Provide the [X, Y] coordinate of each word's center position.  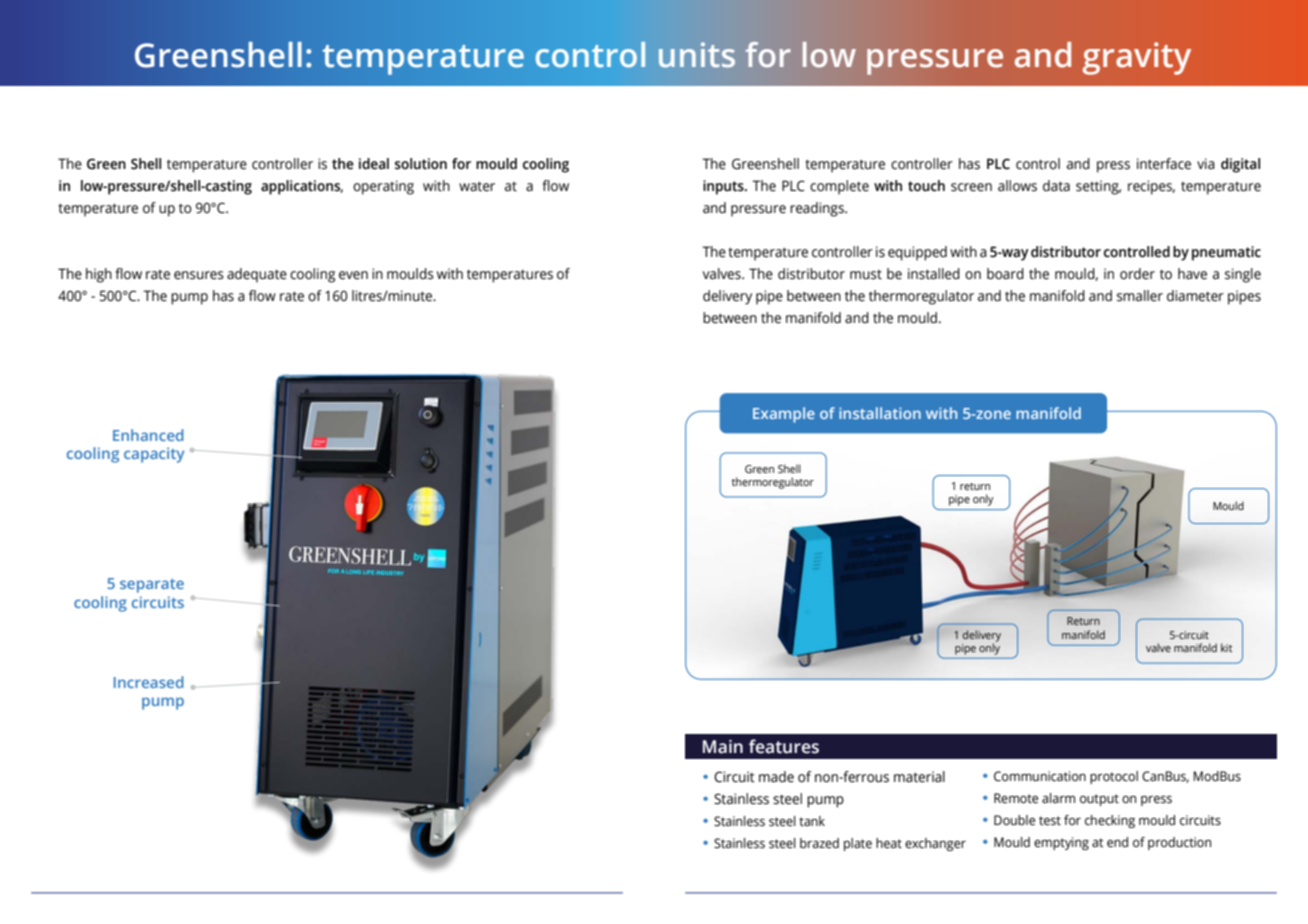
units [697, 55]
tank [812, 821]
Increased [149, 682]
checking [1110, 821]
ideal [374, 164]
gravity [1137, 58]
